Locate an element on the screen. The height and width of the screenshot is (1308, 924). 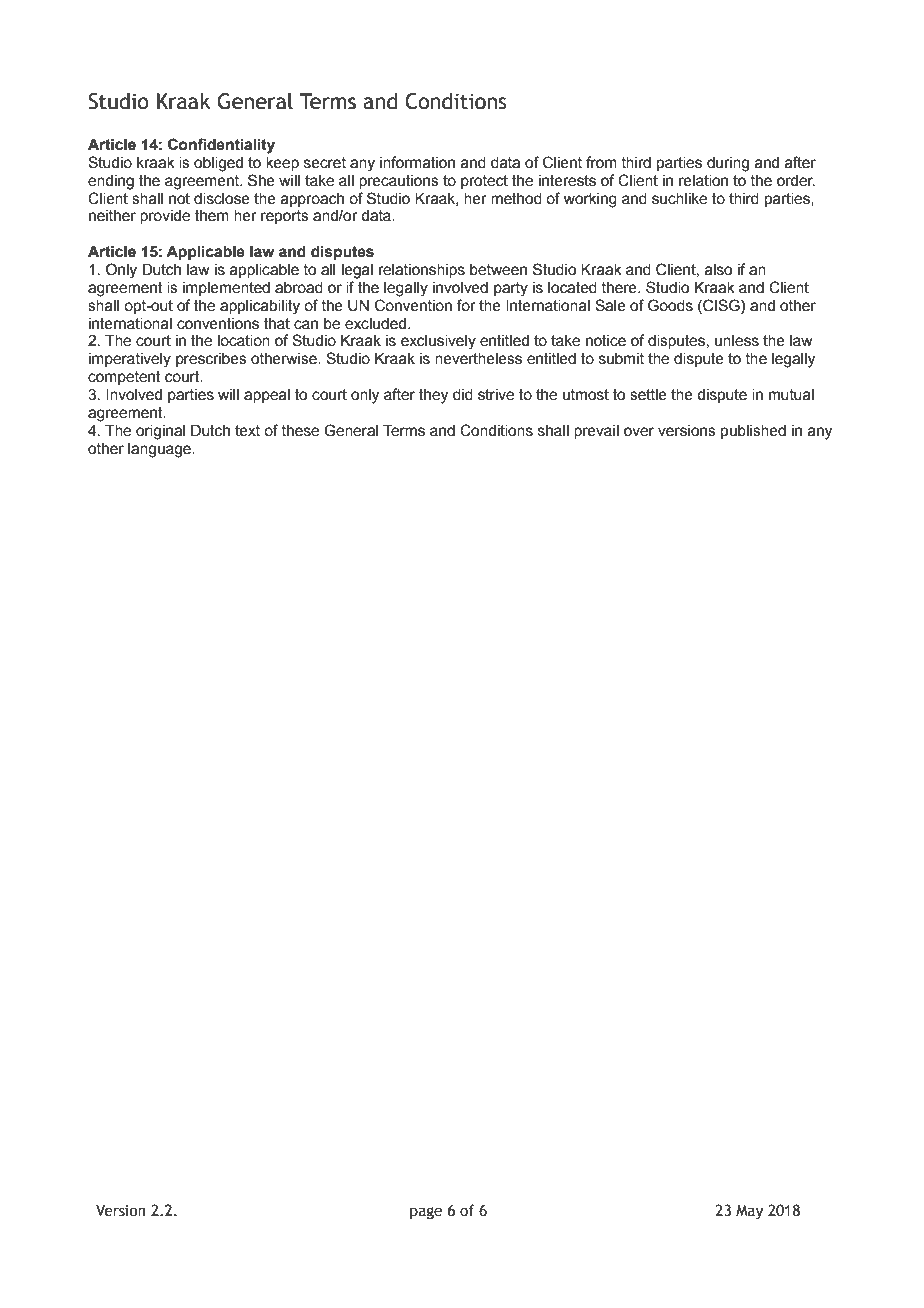
page is located at coordinates (426, 1213).
